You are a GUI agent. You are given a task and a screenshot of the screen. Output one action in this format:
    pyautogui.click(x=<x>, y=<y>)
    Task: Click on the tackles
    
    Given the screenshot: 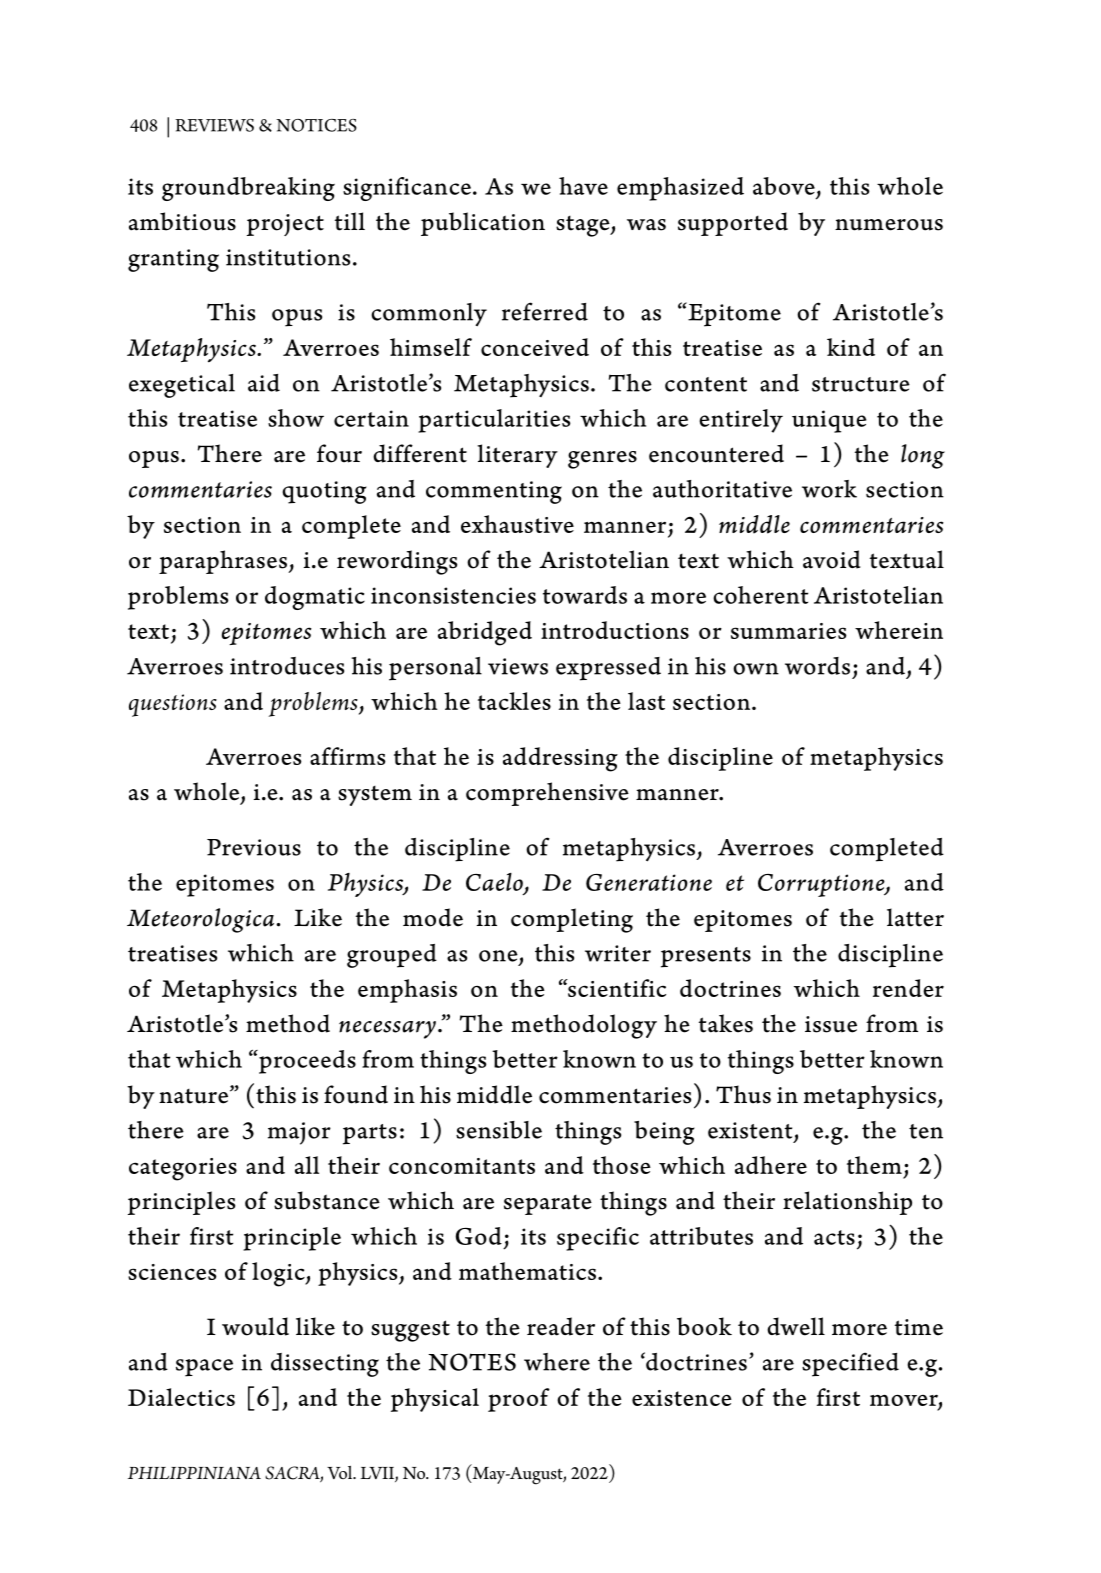 What is the action you would take?
    pyautogui.click(x=514, y=701)
